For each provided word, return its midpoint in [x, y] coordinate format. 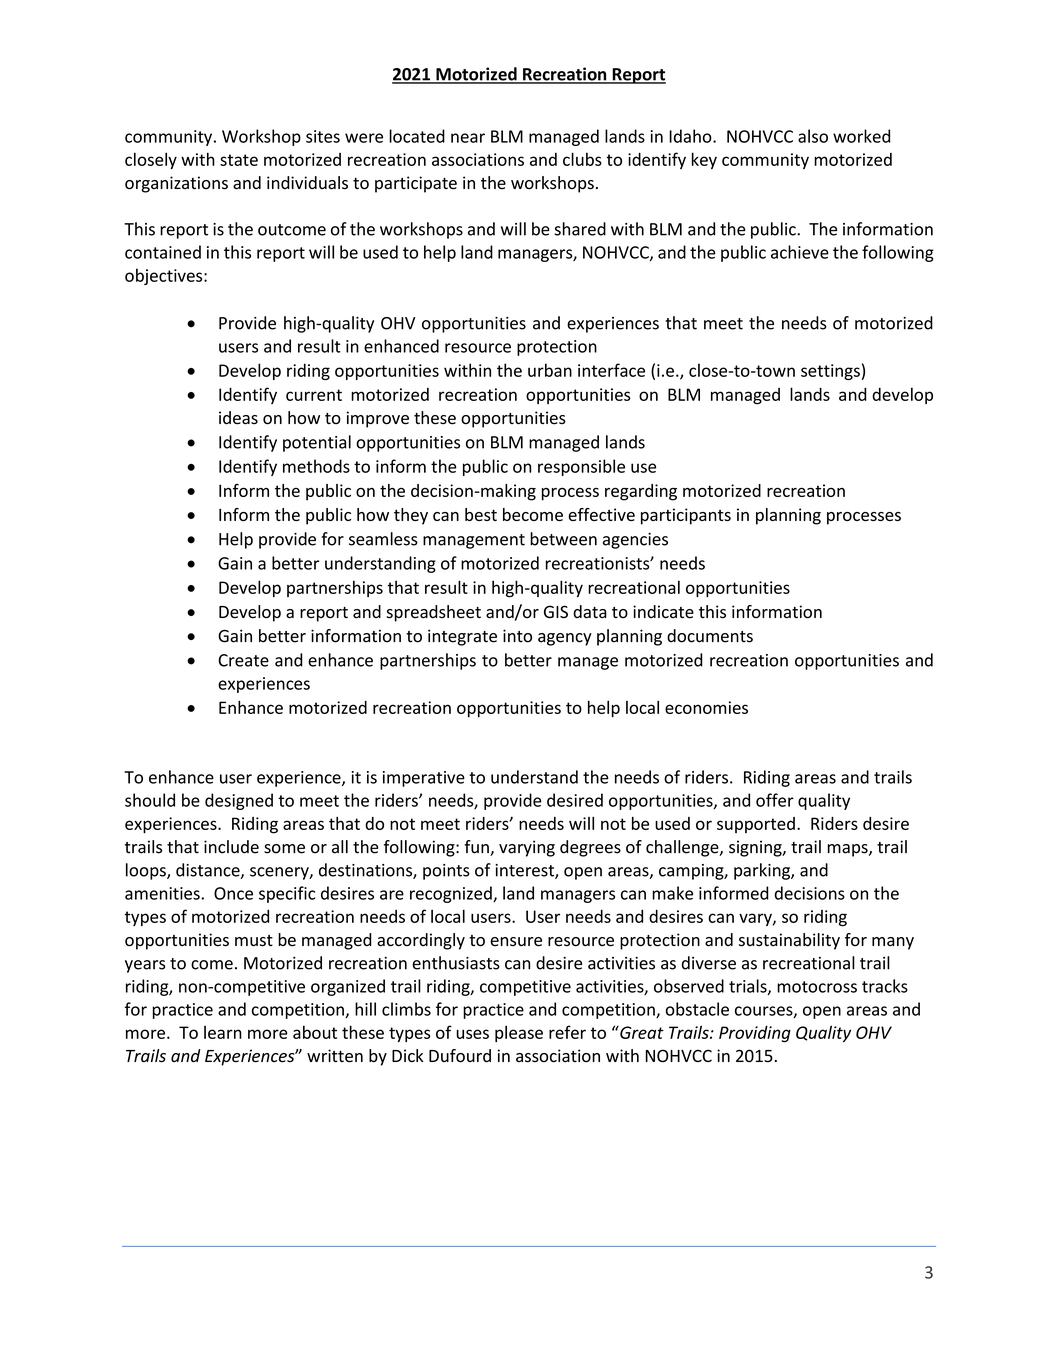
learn [223, 1032]
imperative [424, 779]
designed [239, 801]
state [239, 160]
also [813, 136]
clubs [582, 159]
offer [775, 800]
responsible [581, 467]
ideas [238, 418]
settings [830, 372]
